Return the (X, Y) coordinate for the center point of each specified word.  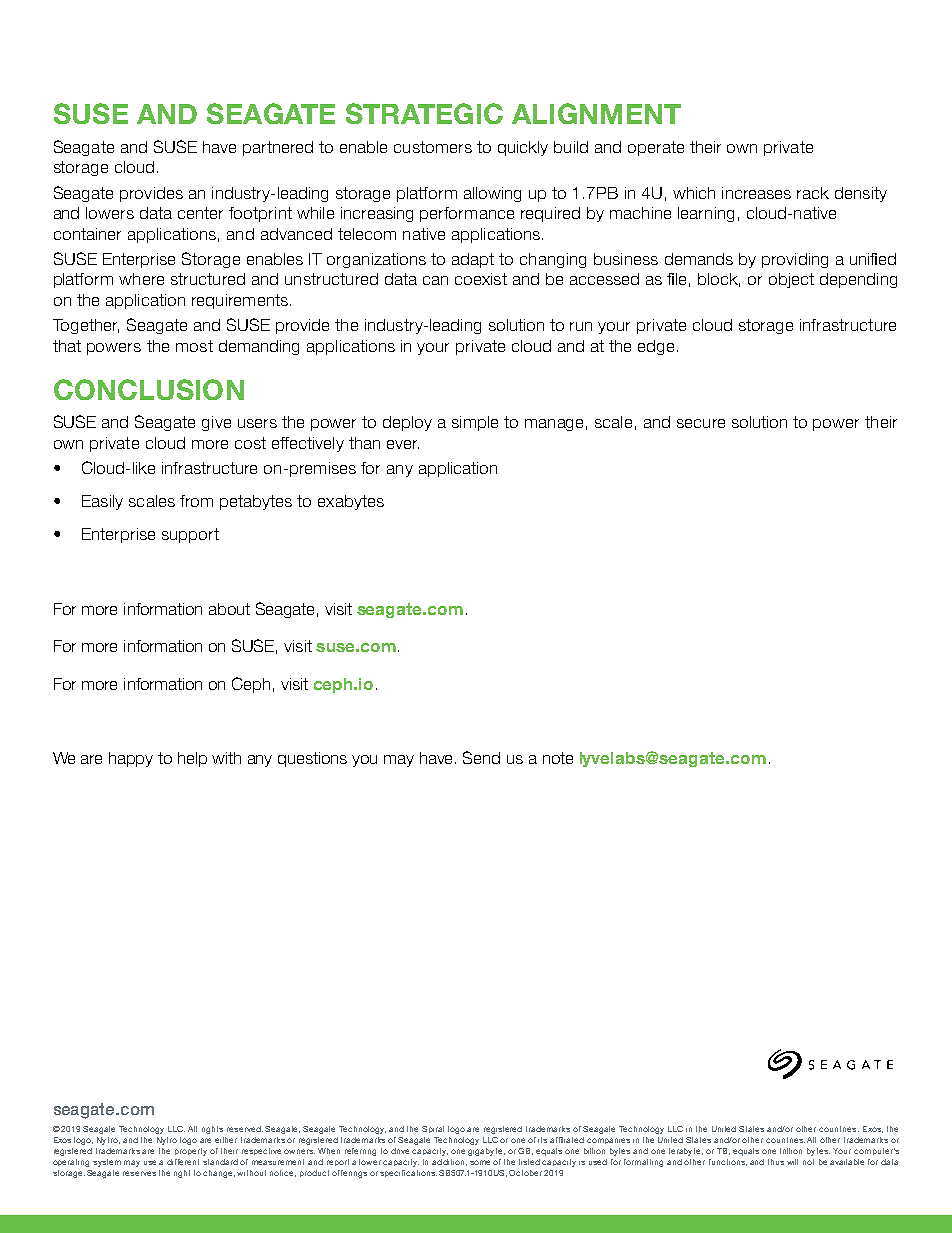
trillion (791, 1151)
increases (756, 193)
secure (701, 423)
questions (312, 759)
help (192, 759)
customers (433, 147)
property (191, 1152)
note (558, 758)
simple (475, 423)
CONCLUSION (149, 389)
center (200, 213)
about (229, 609)
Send (481, 757)
